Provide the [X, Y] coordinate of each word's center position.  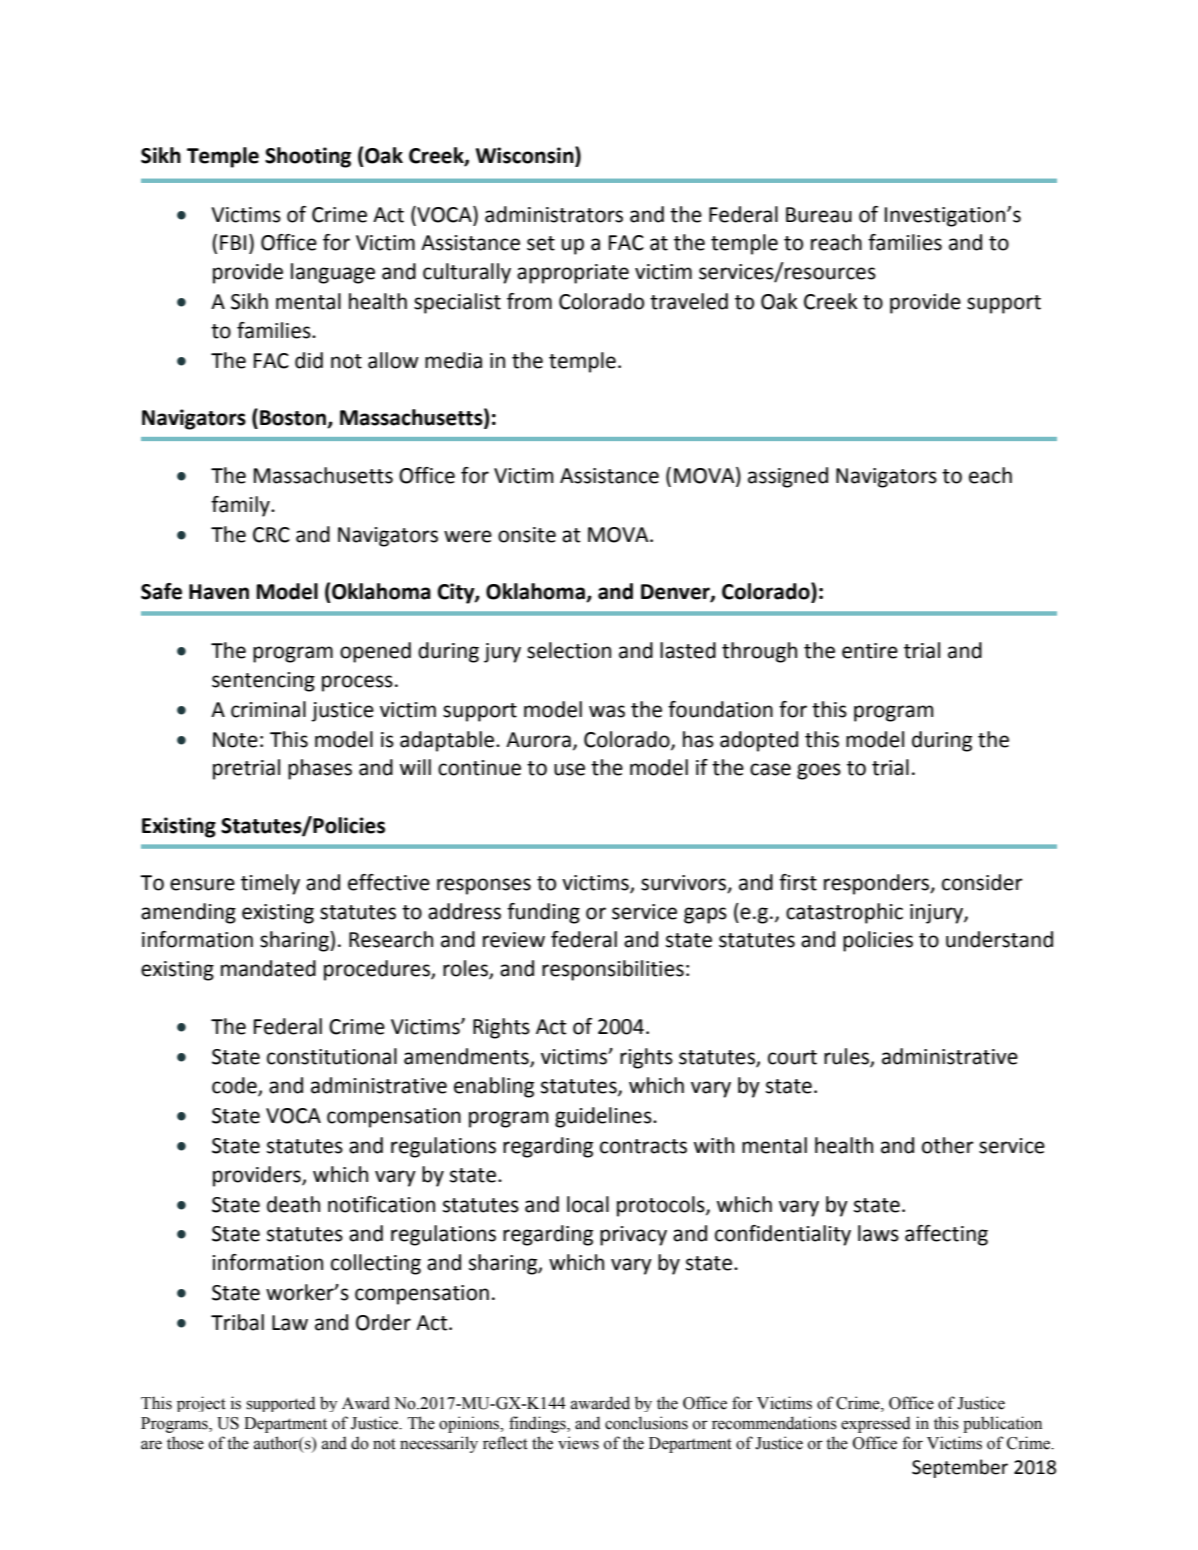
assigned [788, 477]
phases [320, 769]
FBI [233, 242]
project [201, 1404]
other [948, 1145]
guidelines [604, 1117]
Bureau [819, 215]
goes [819, 771]
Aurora [538, 740]
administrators [554, 214]
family [241, 506]
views [578, 1443]
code [235, 1086]
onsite [527, 535]
